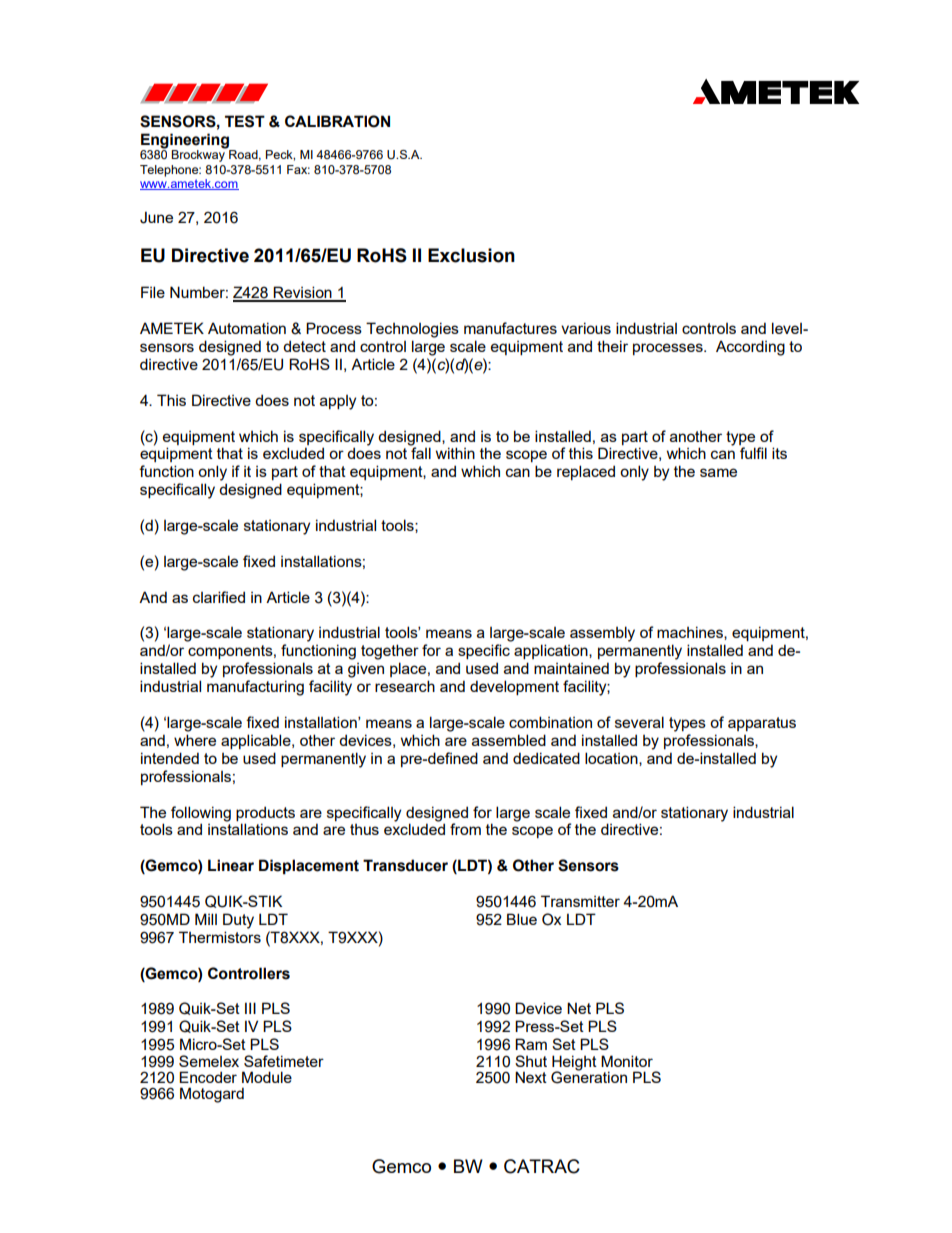  I want to click on within, so click(455, 453).
